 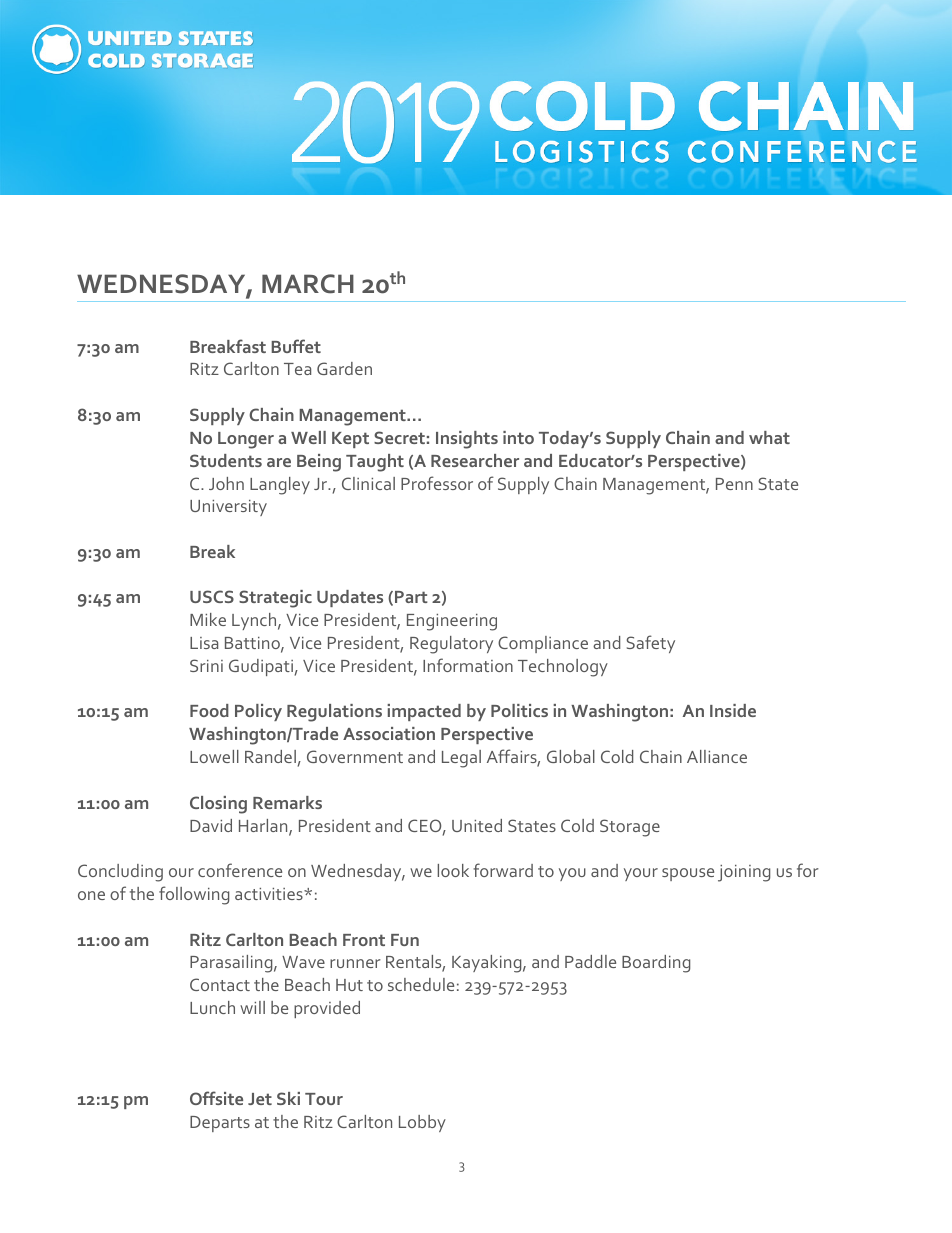 What do you see at coordinates (437, 483) in the screenshot?
I see `Professor` at bounding box center [437, 483].
